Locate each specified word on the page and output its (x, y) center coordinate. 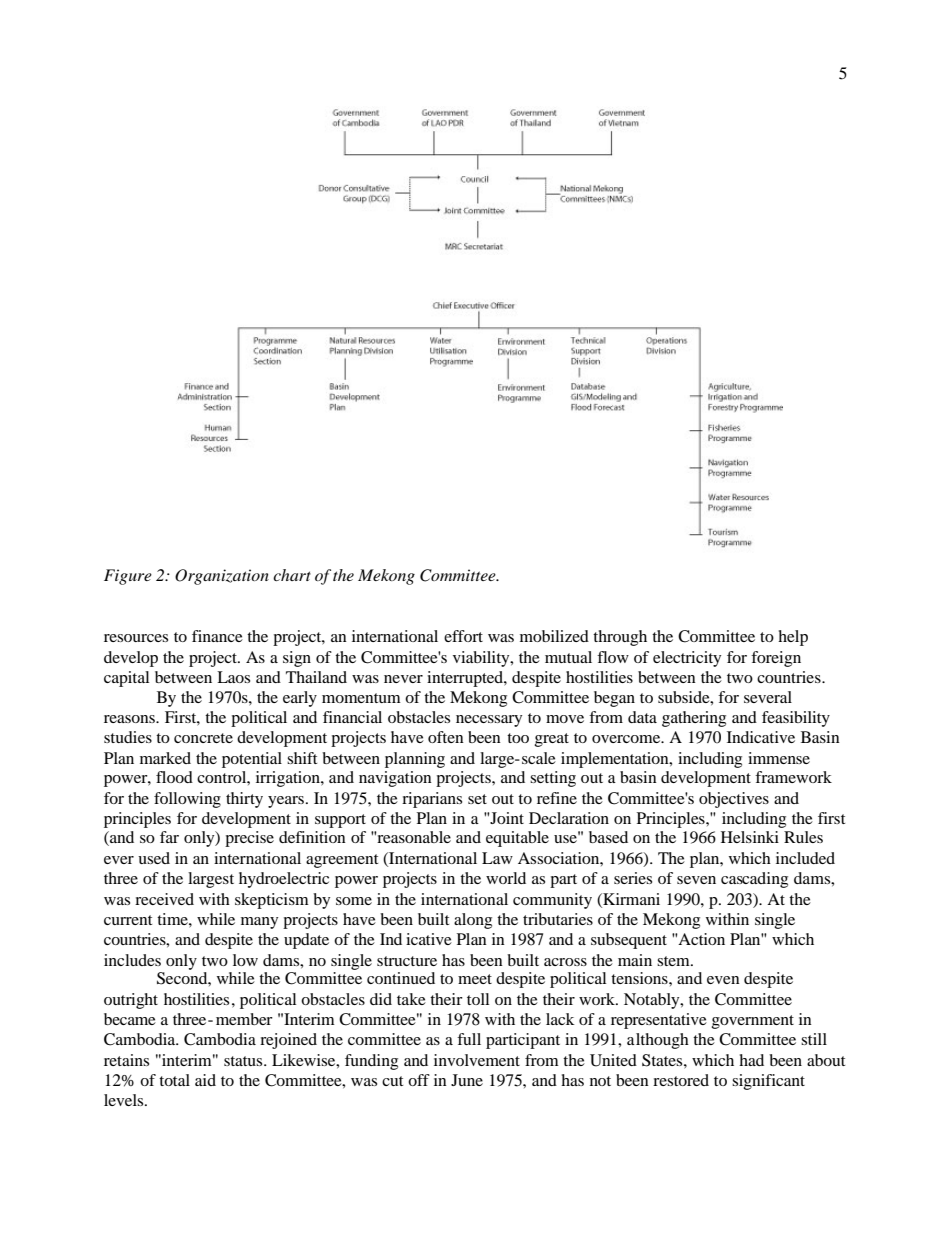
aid (205, 1080)
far (169, 837)
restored (681, 1080)
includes (132, 960)
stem (674, 961)
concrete (203, 738)
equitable (517, 839)
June (467, 1080)
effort (463, 636)
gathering (694, 719)
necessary (489, 721)
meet (475, 979)
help (793, 638)
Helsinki (750, 837)
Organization (222, 577)
